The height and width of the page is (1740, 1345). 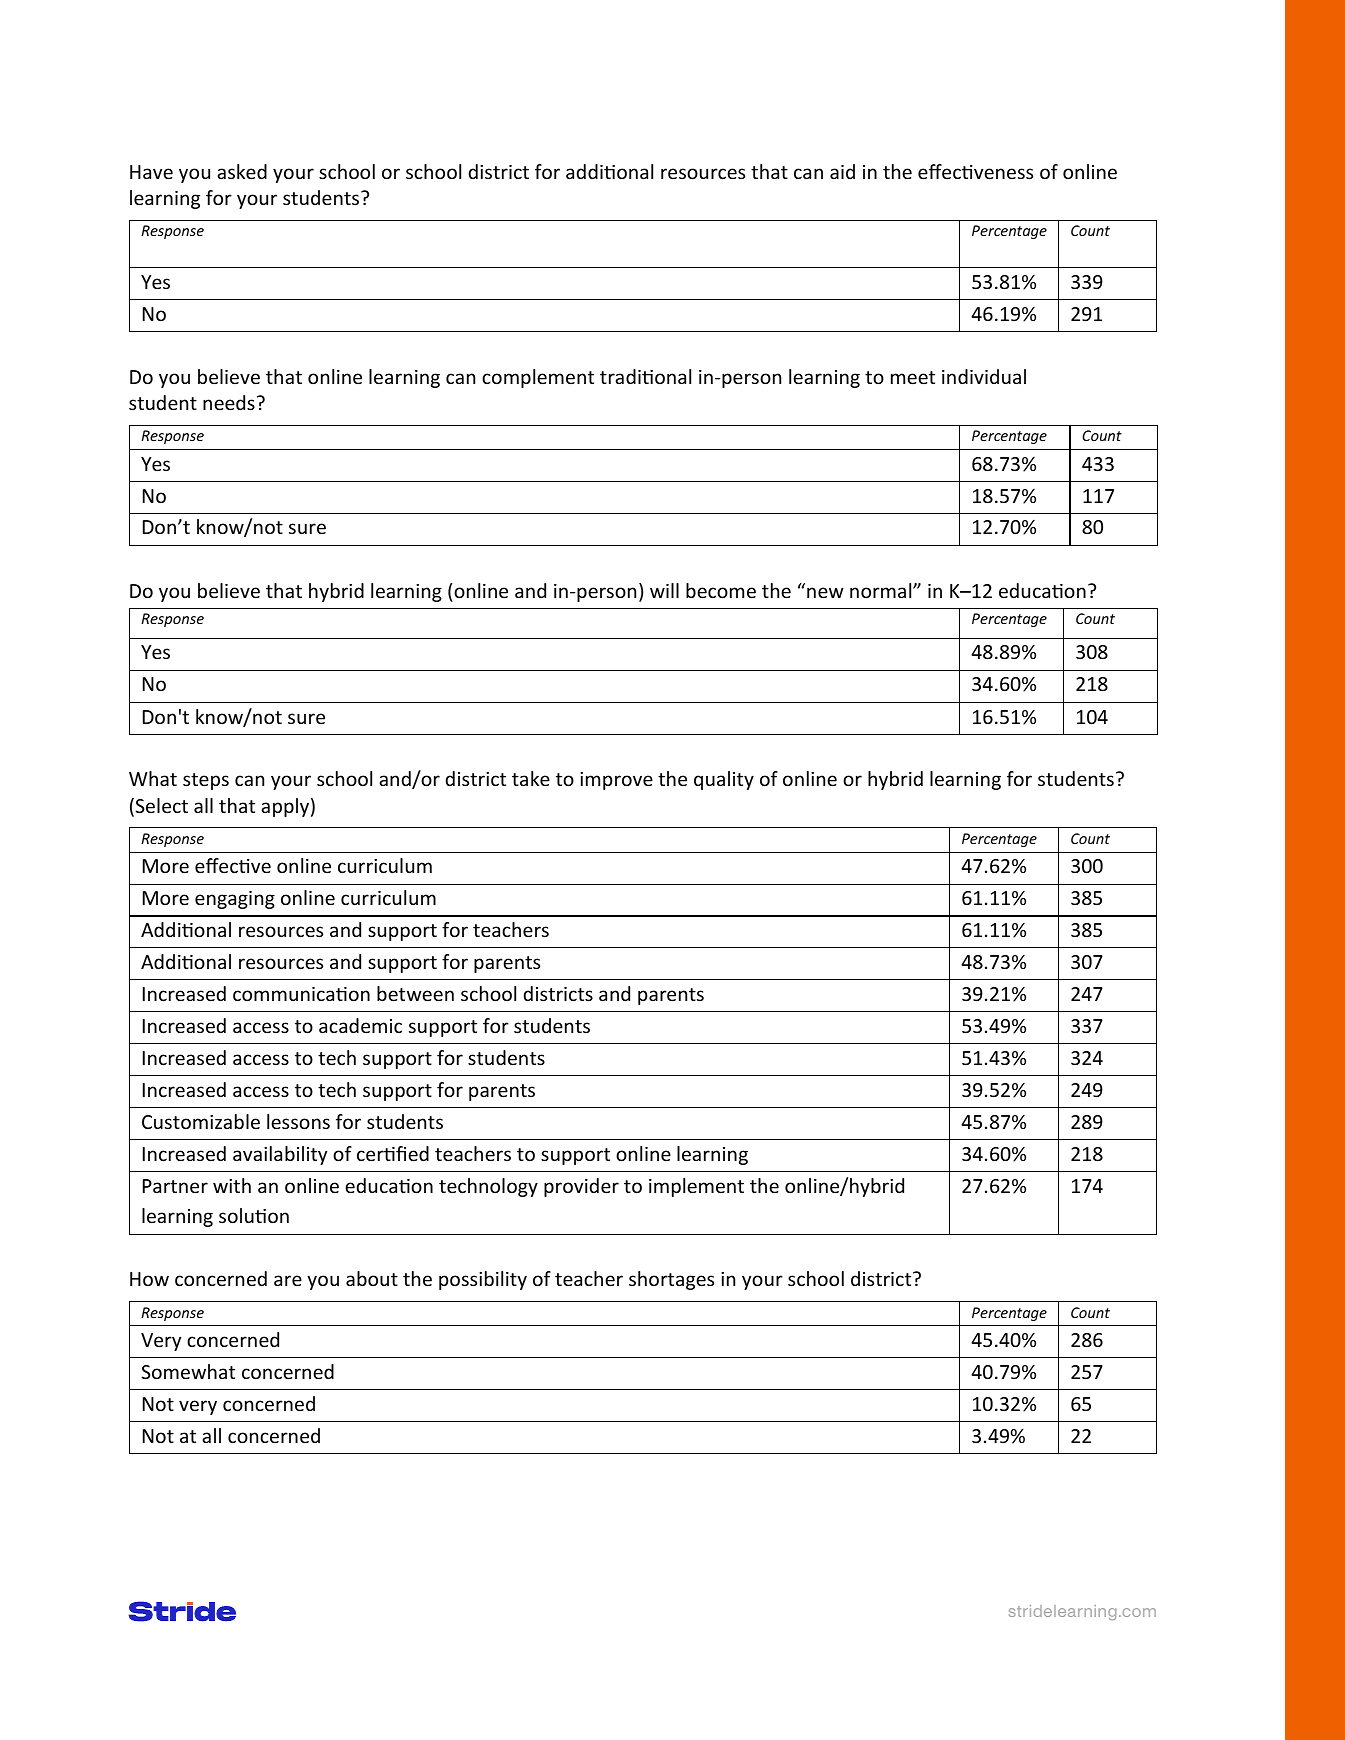 What do you see at coordinates (538, 378) in the page?
I see `complement` at bounding box center [538, 378].
